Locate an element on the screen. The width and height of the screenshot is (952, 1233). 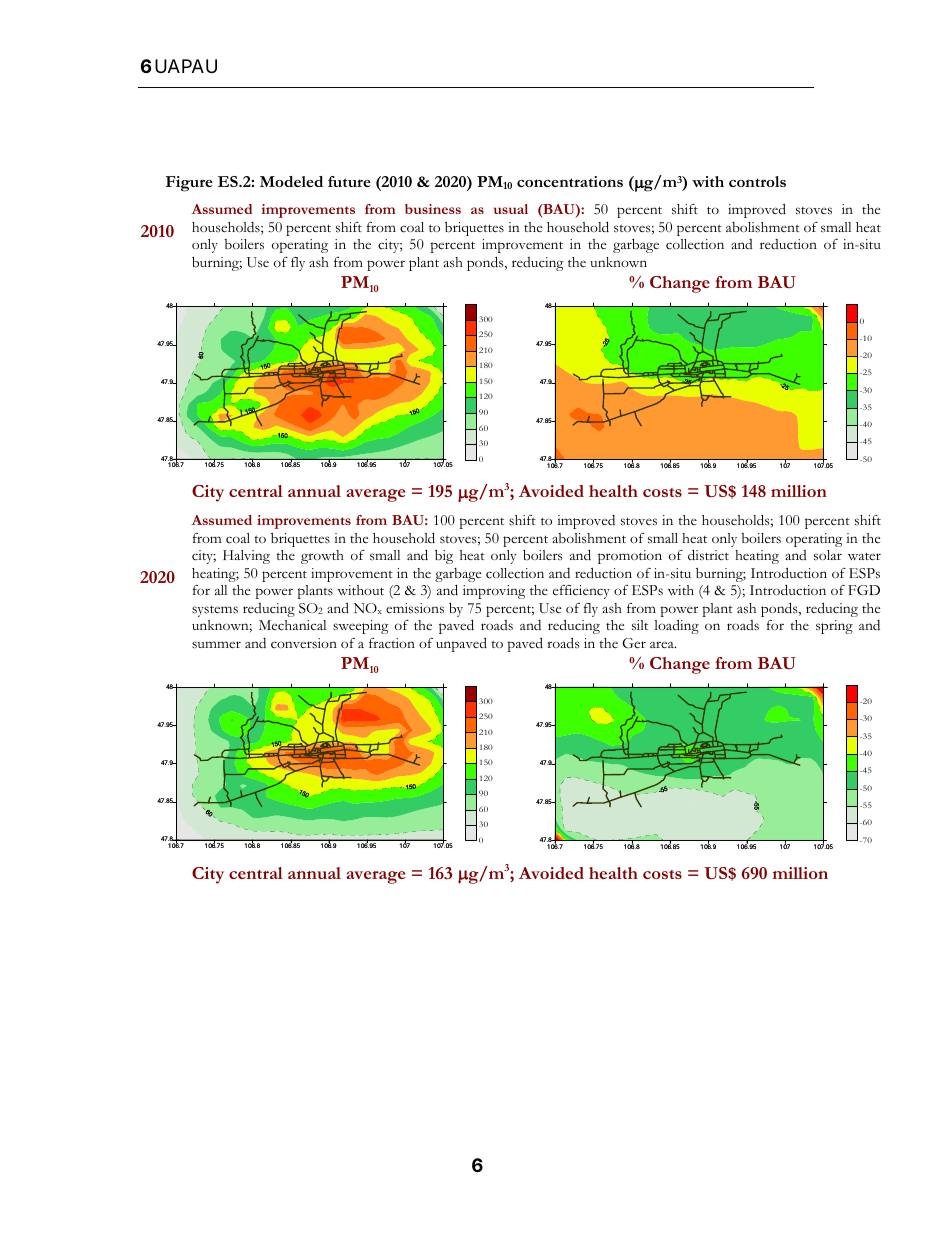
Ger is located at coordinates (634, 643).
